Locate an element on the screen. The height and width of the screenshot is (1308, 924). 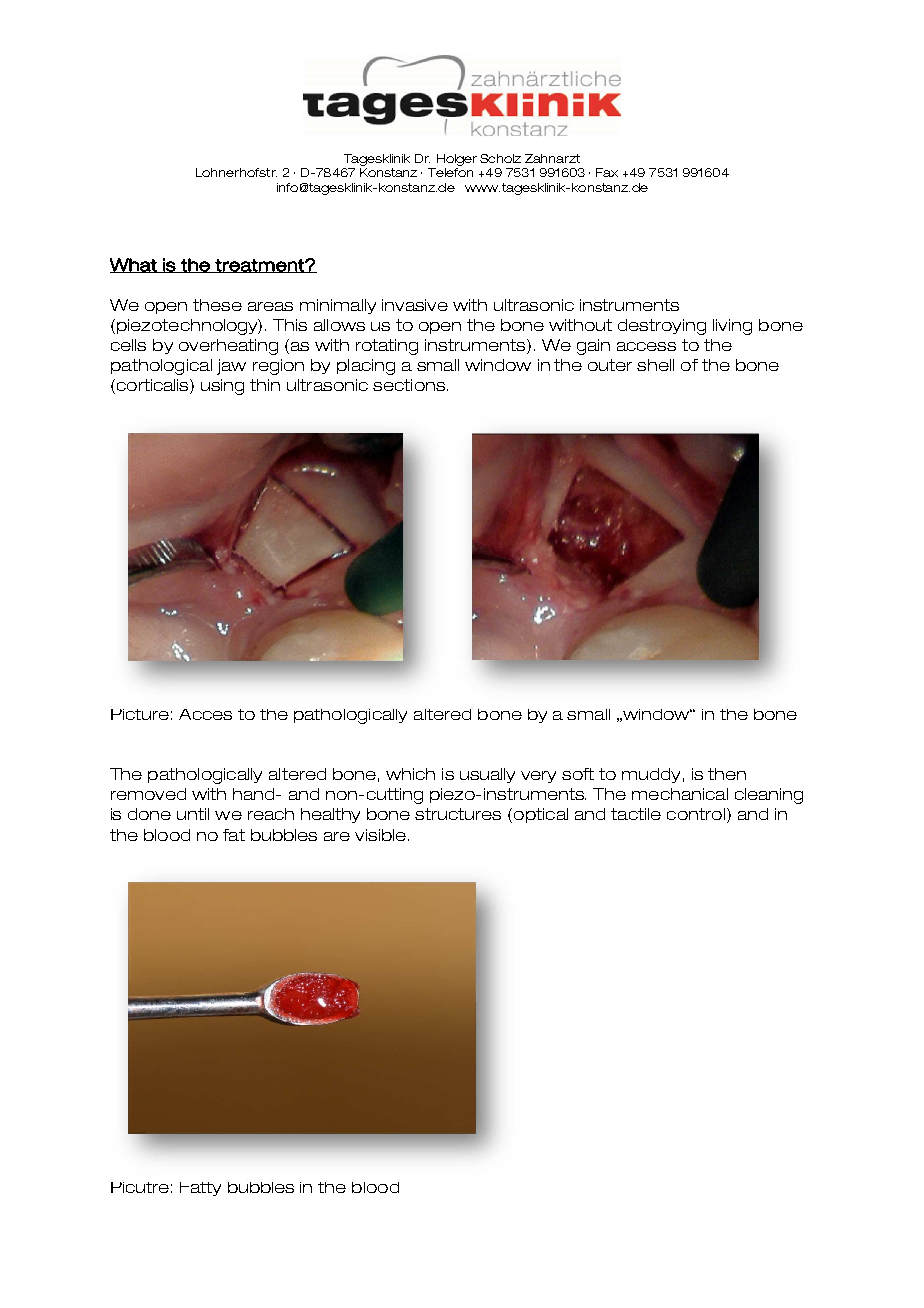
Telefon is located at coordinates (450, 172).
